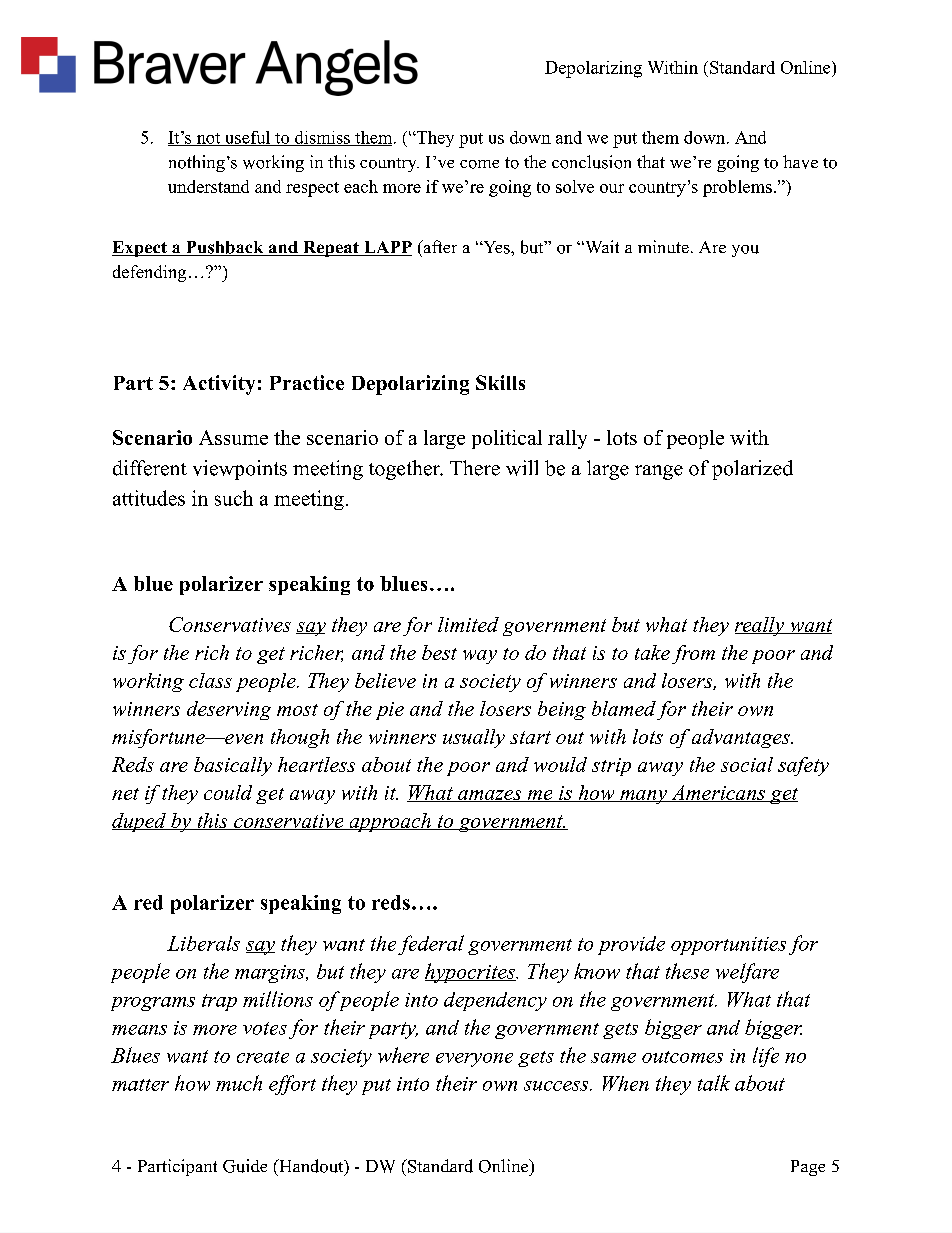  I want to click on best, so click(439, 652).
